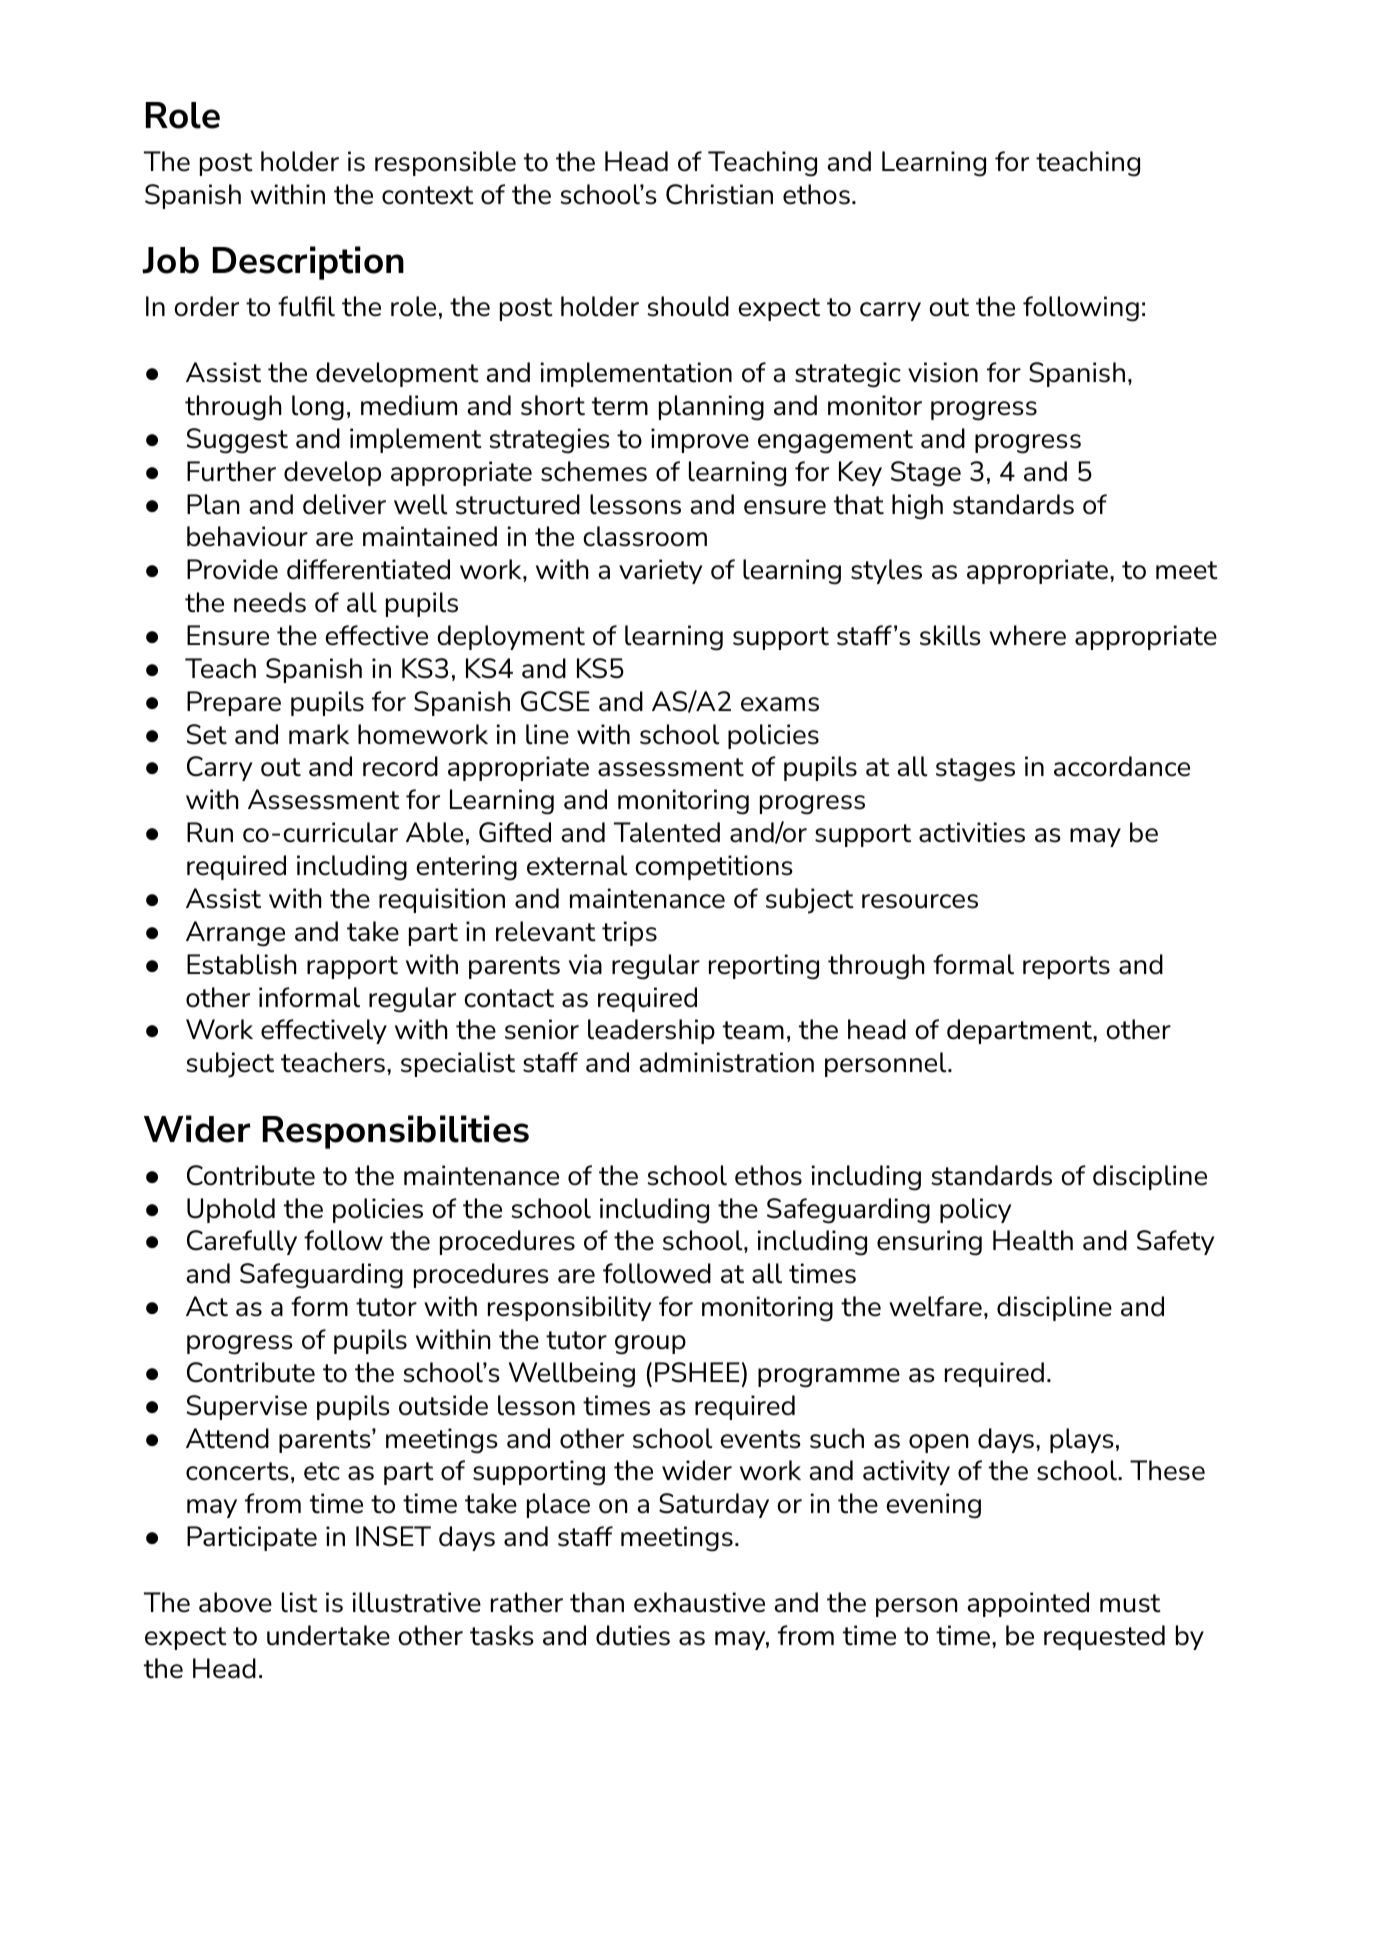  What do you see at coordinates (235, 1602) in the image?
I see `above` at bounding box center [235, 1602].
